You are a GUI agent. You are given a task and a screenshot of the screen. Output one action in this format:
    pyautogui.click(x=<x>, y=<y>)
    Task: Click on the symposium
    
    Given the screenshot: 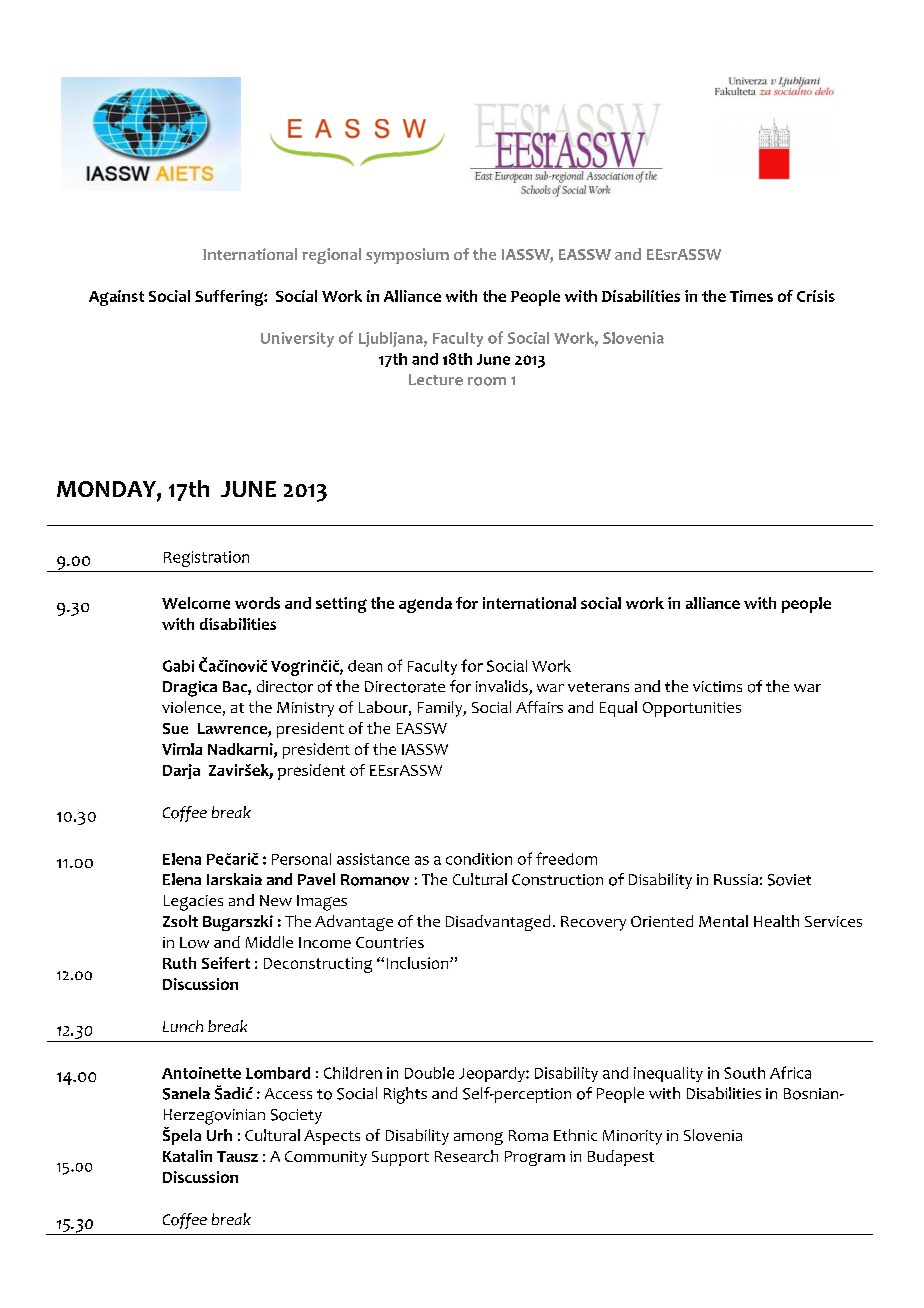 What is the action you would take?
    pyautogui.click(x=407, y=256)
